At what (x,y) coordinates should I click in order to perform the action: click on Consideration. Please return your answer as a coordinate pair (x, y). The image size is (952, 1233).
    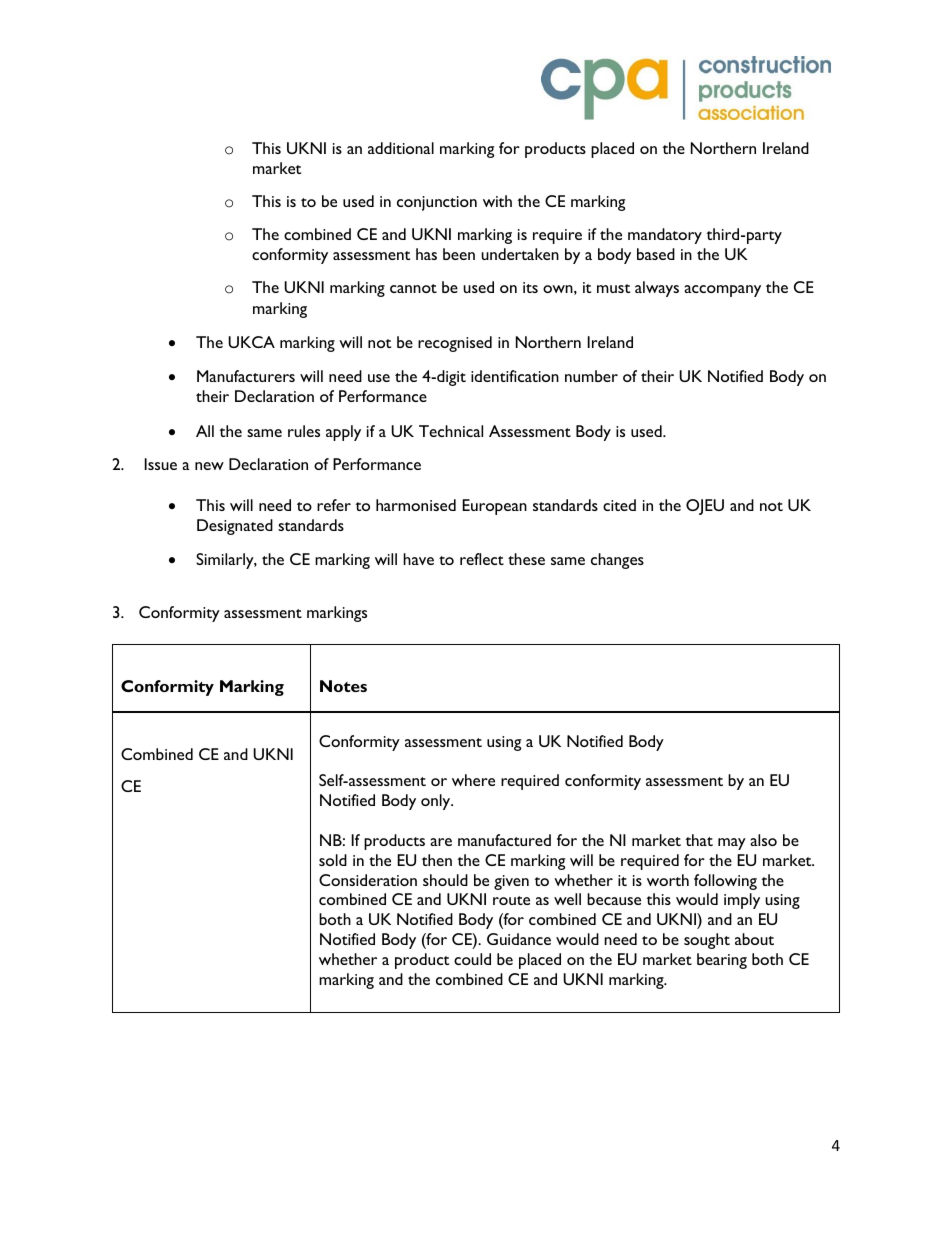
    Looking at the image, I should click on (368, 880).
